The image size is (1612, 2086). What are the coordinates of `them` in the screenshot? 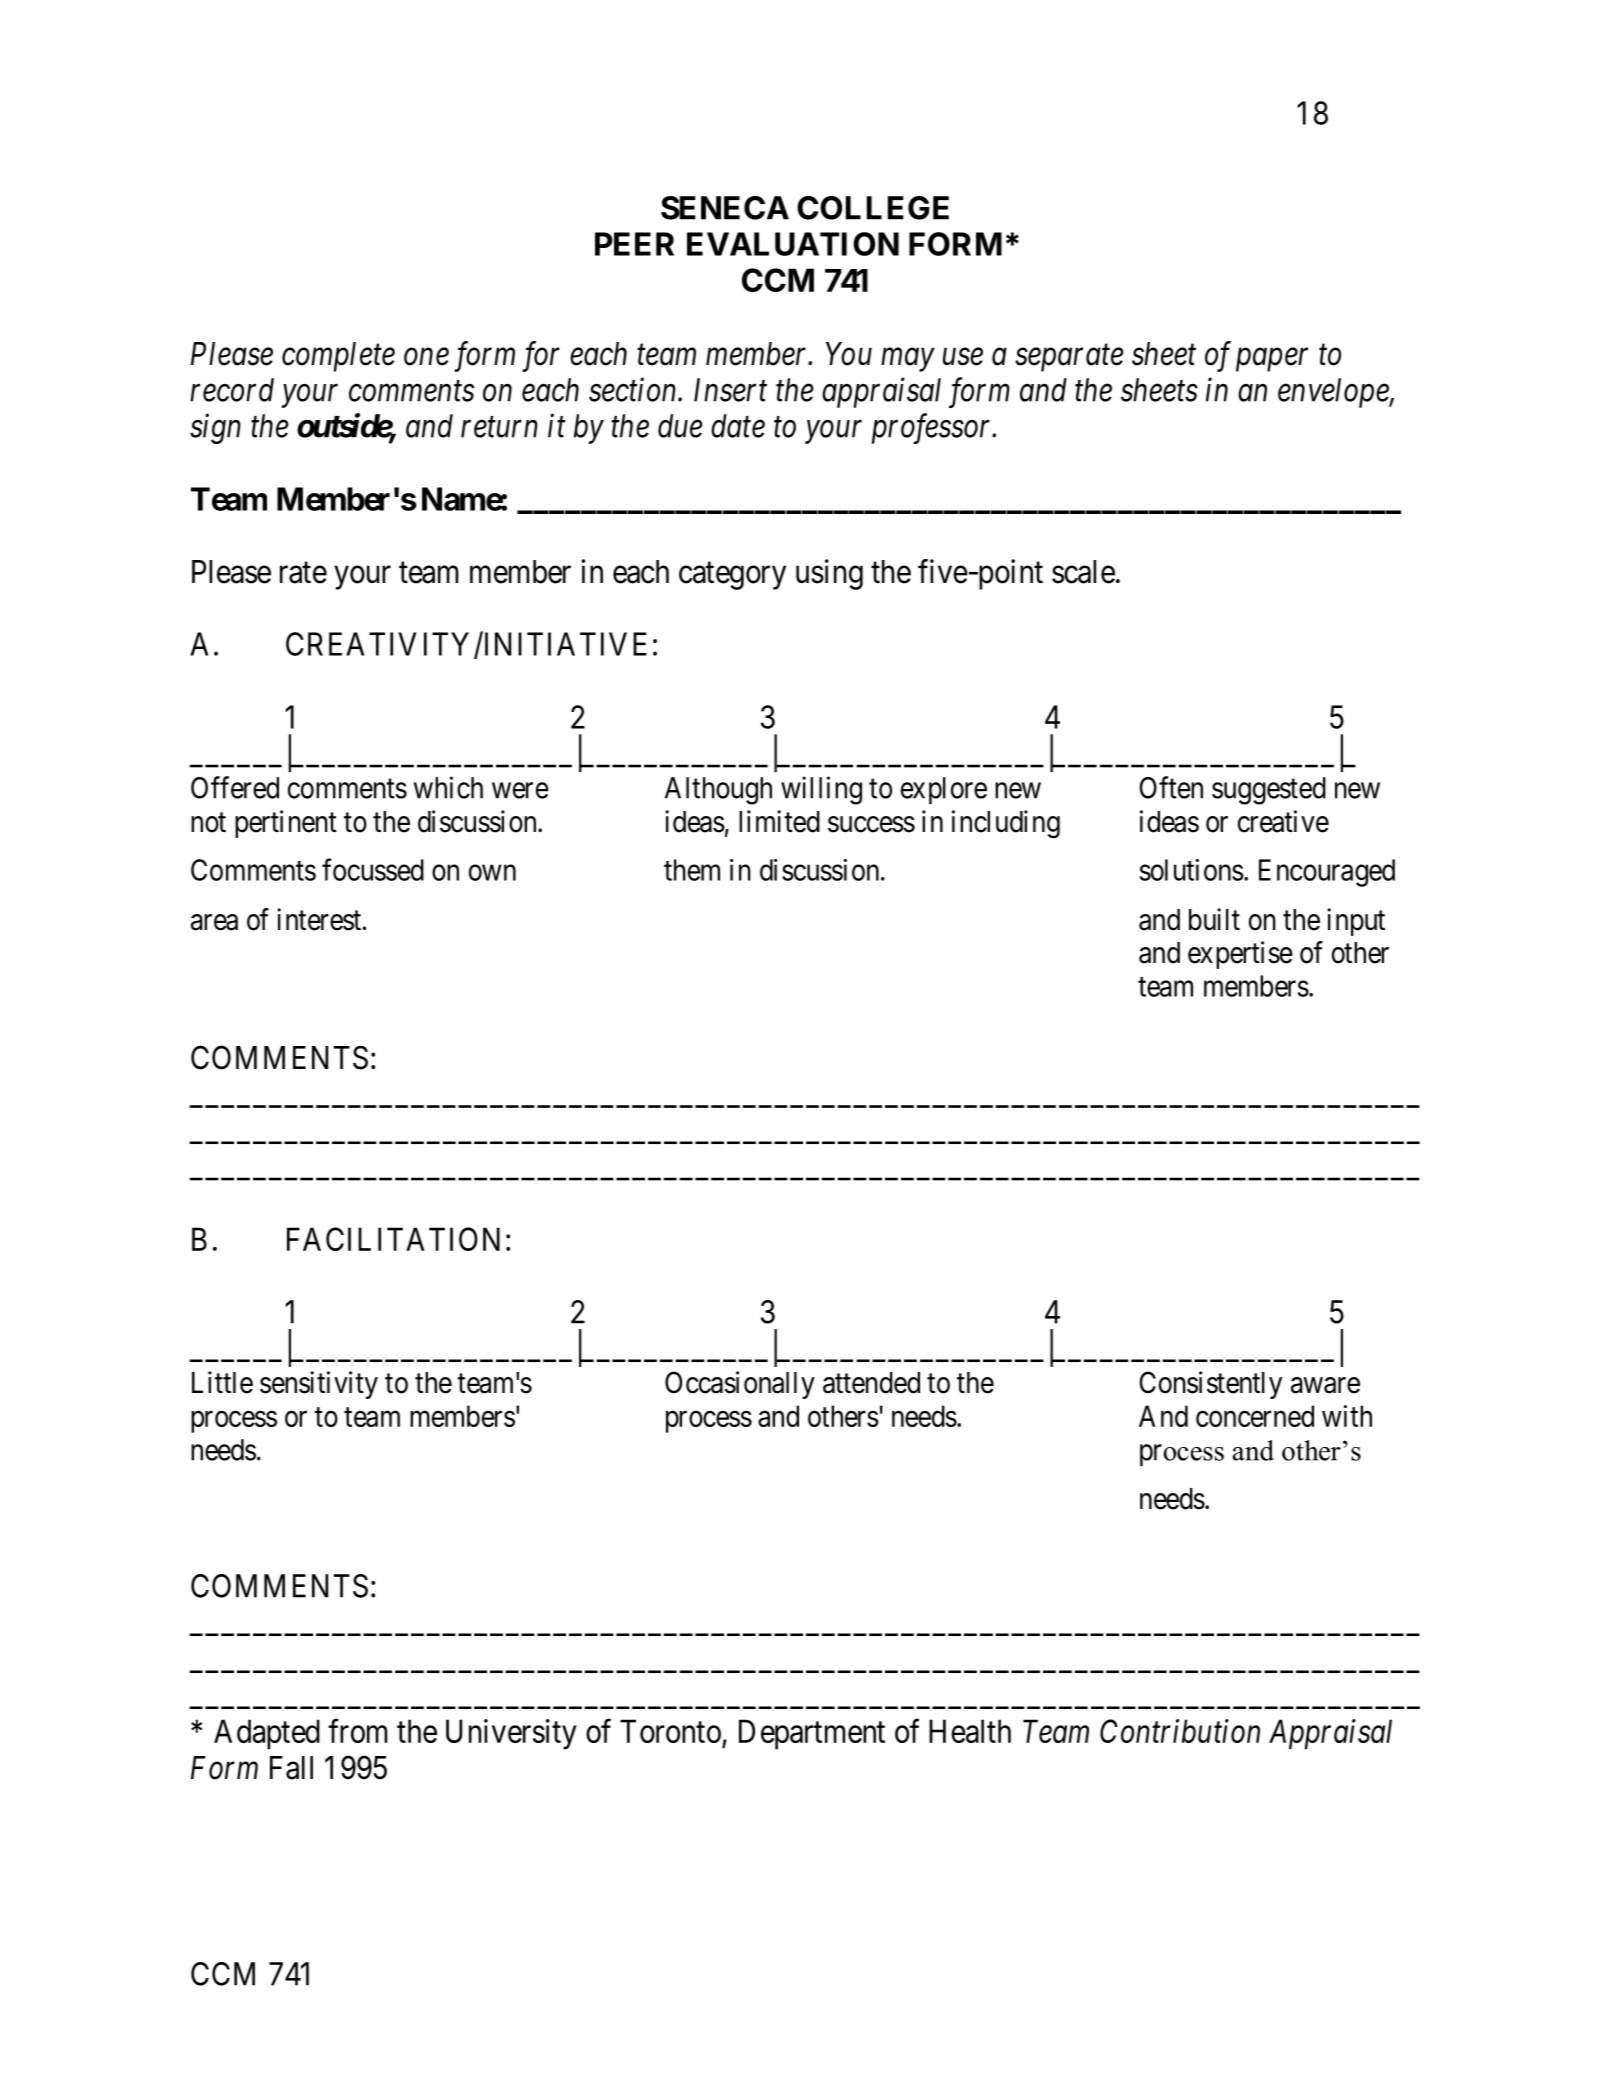 It's located at (692, 870).
